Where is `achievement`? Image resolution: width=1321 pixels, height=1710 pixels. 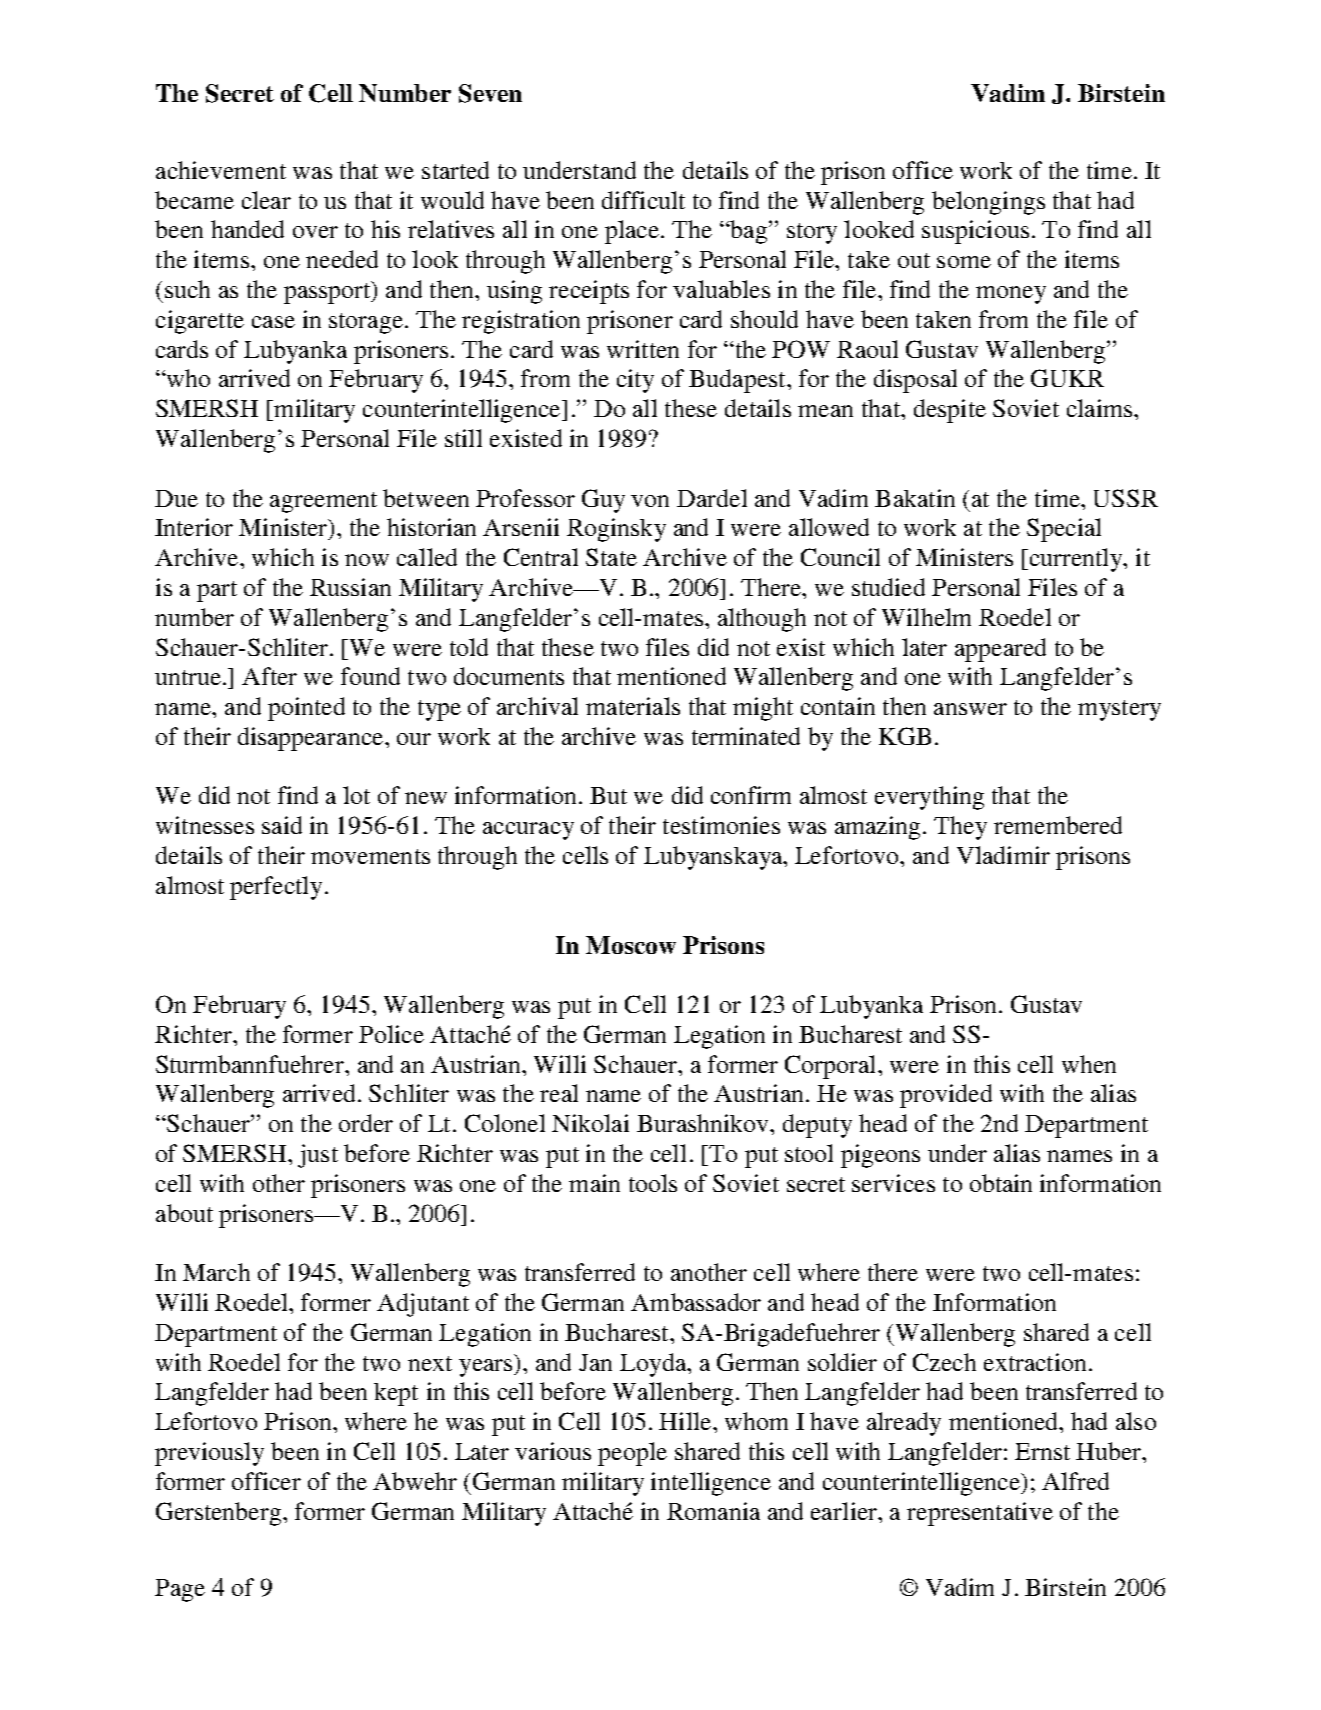
achievement is located at coordinates (221, 170).
